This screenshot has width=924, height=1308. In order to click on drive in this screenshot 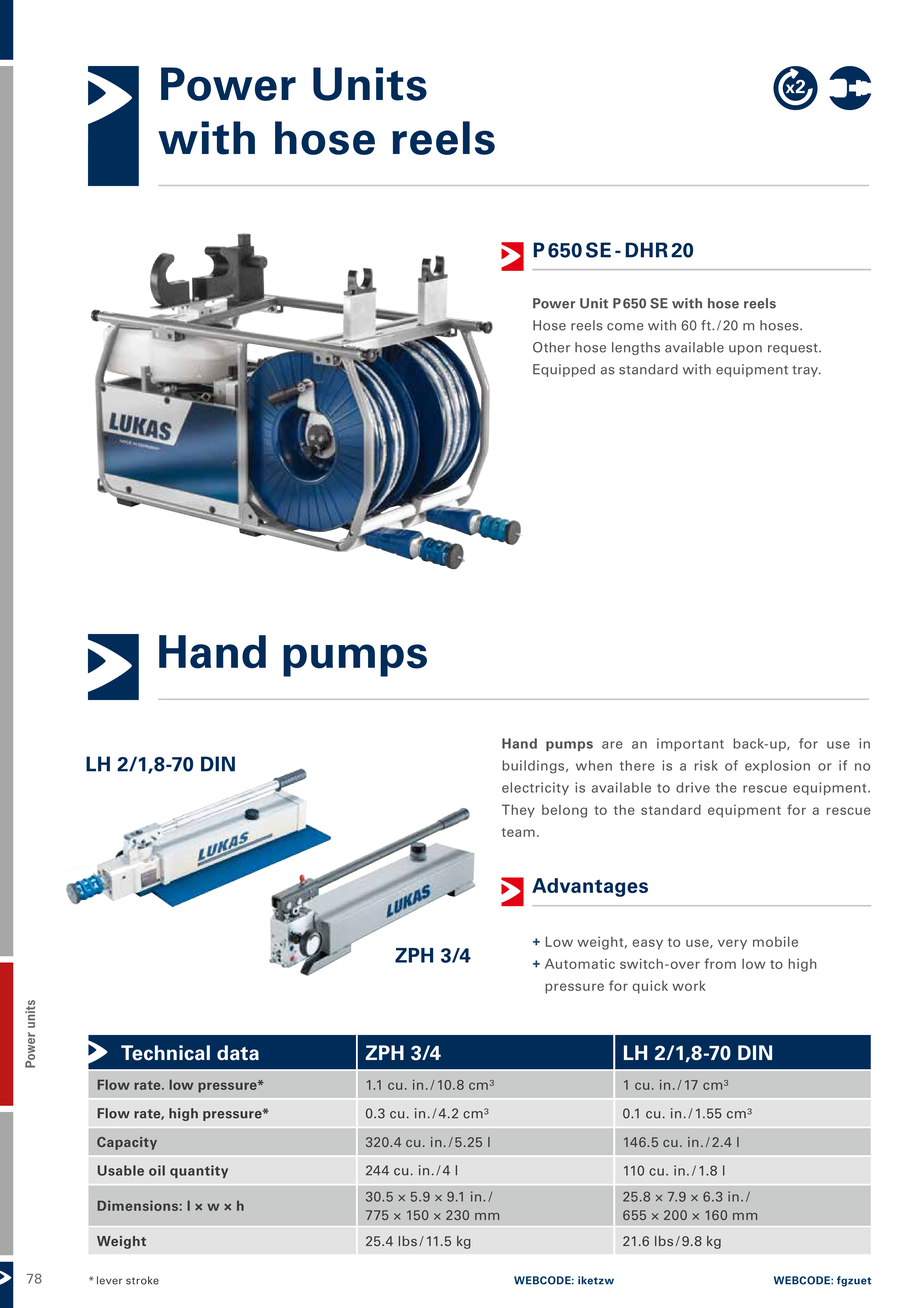, I will do `click(693, 787)`.
